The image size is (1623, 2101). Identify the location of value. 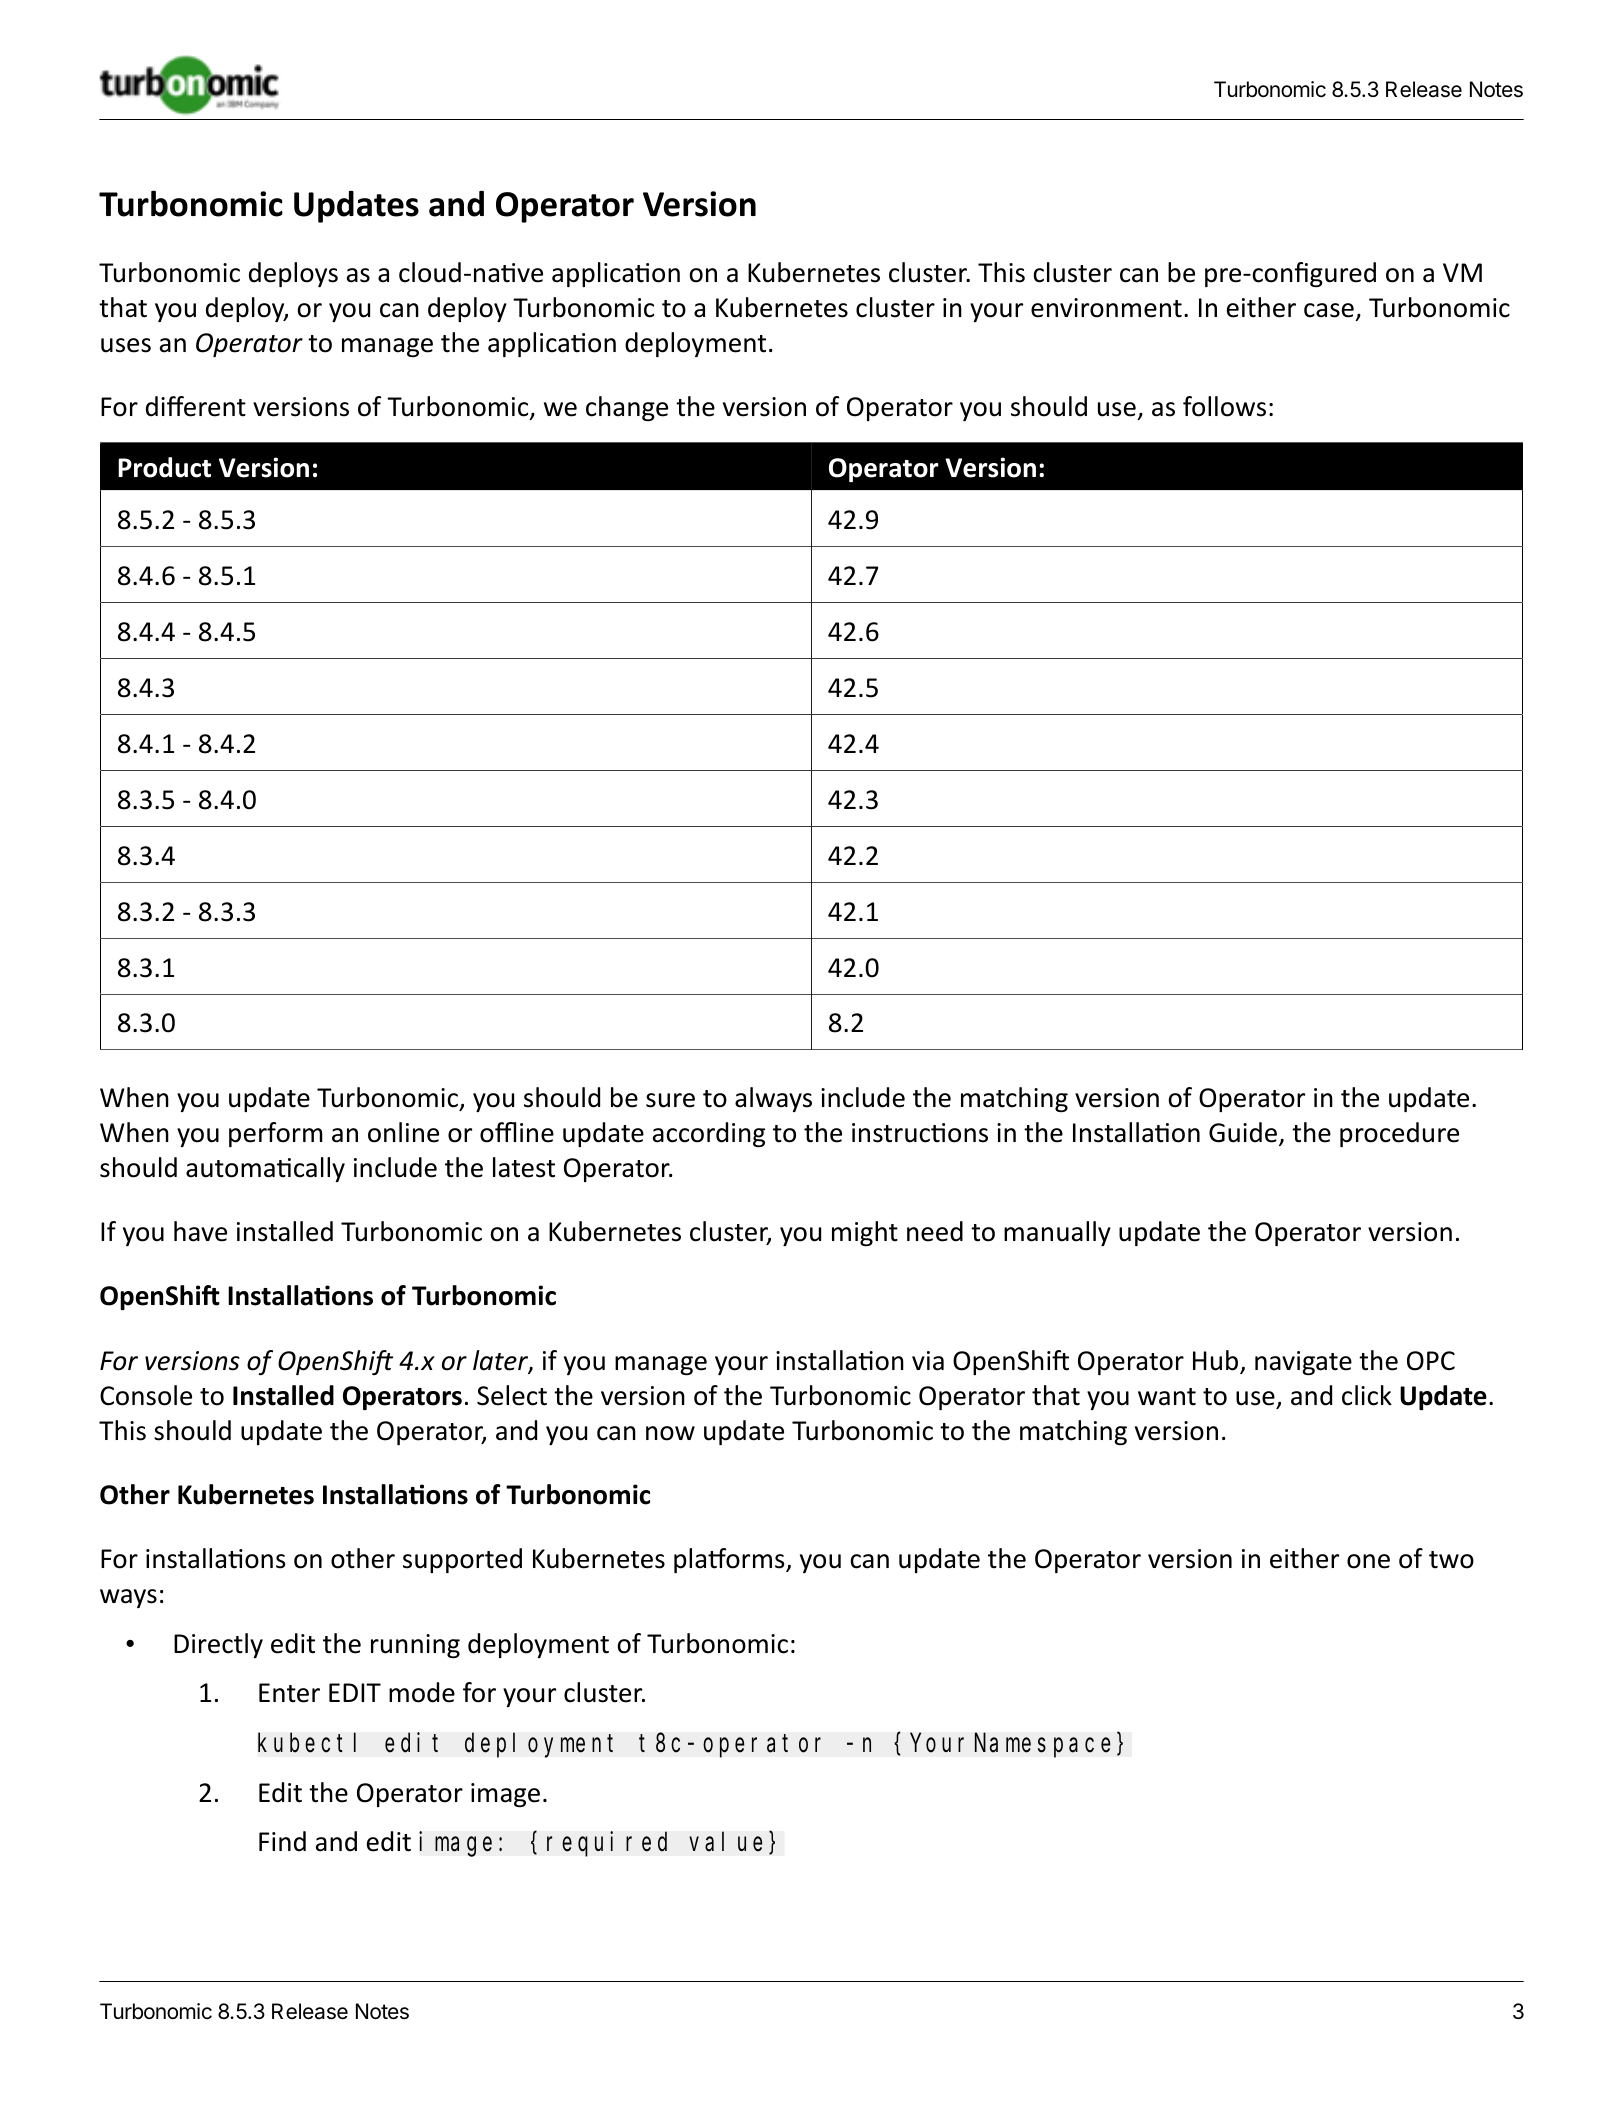
(725, 1842).
